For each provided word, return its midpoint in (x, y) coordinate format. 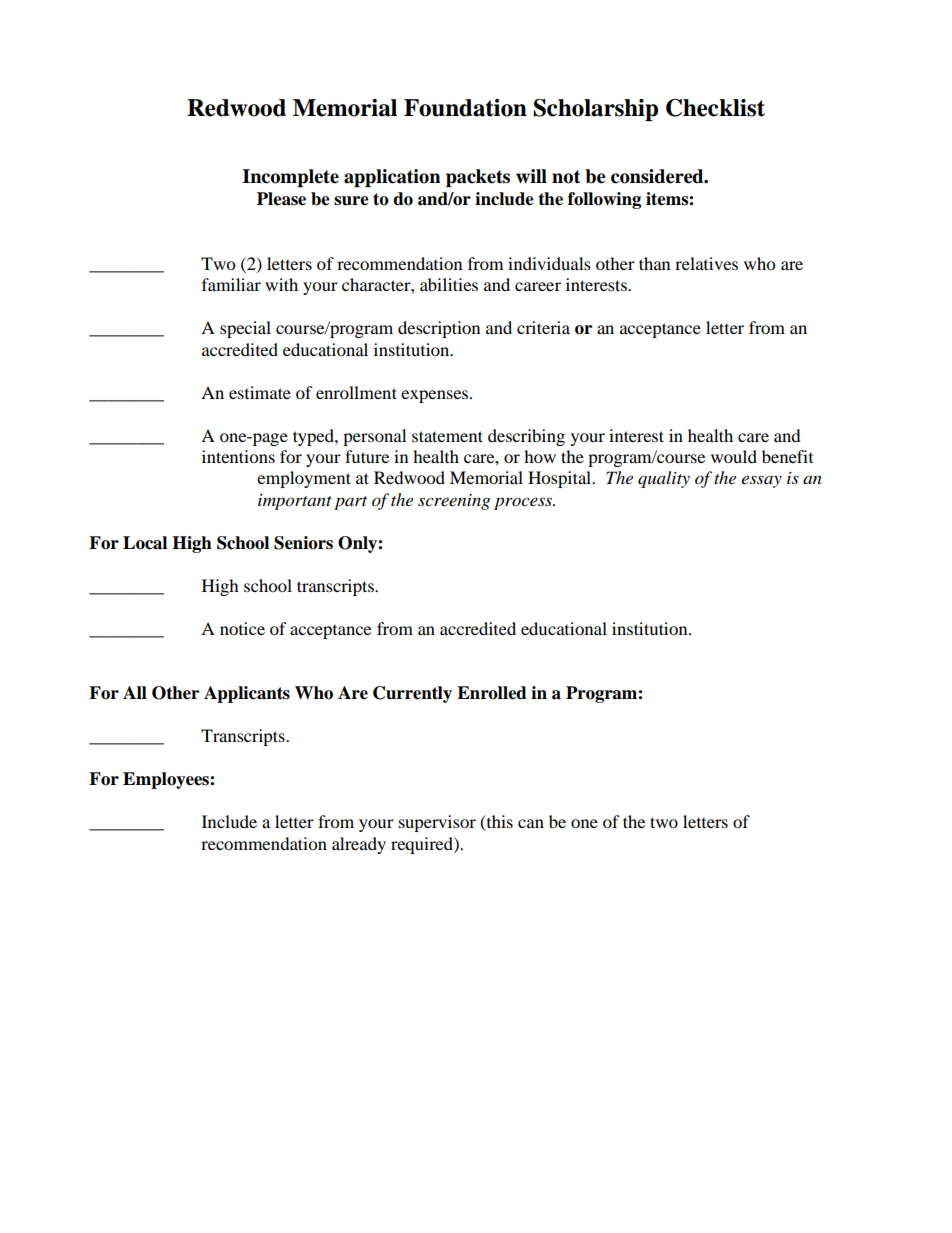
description (439, 329)
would (734, 456)
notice (242, 628)
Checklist (715, 108)
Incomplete (290, 178)
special (245, 329)
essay (762, 481)
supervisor (437, 823)
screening (454, 502)
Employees (167, 780)
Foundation (465, 108)
